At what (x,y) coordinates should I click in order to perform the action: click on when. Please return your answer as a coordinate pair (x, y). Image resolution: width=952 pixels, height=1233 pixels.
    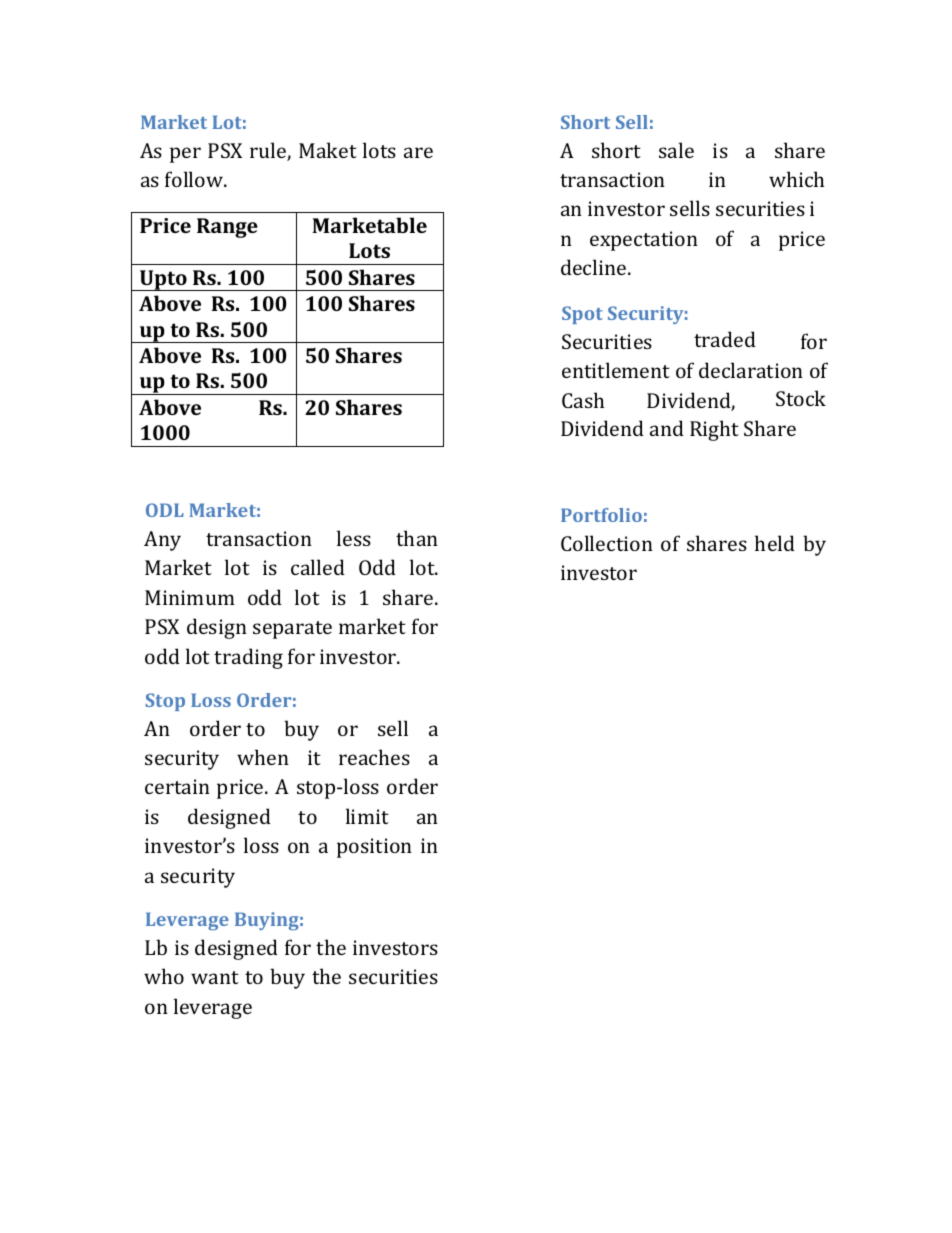
    Looking at the image, I should click on (263, 757).
